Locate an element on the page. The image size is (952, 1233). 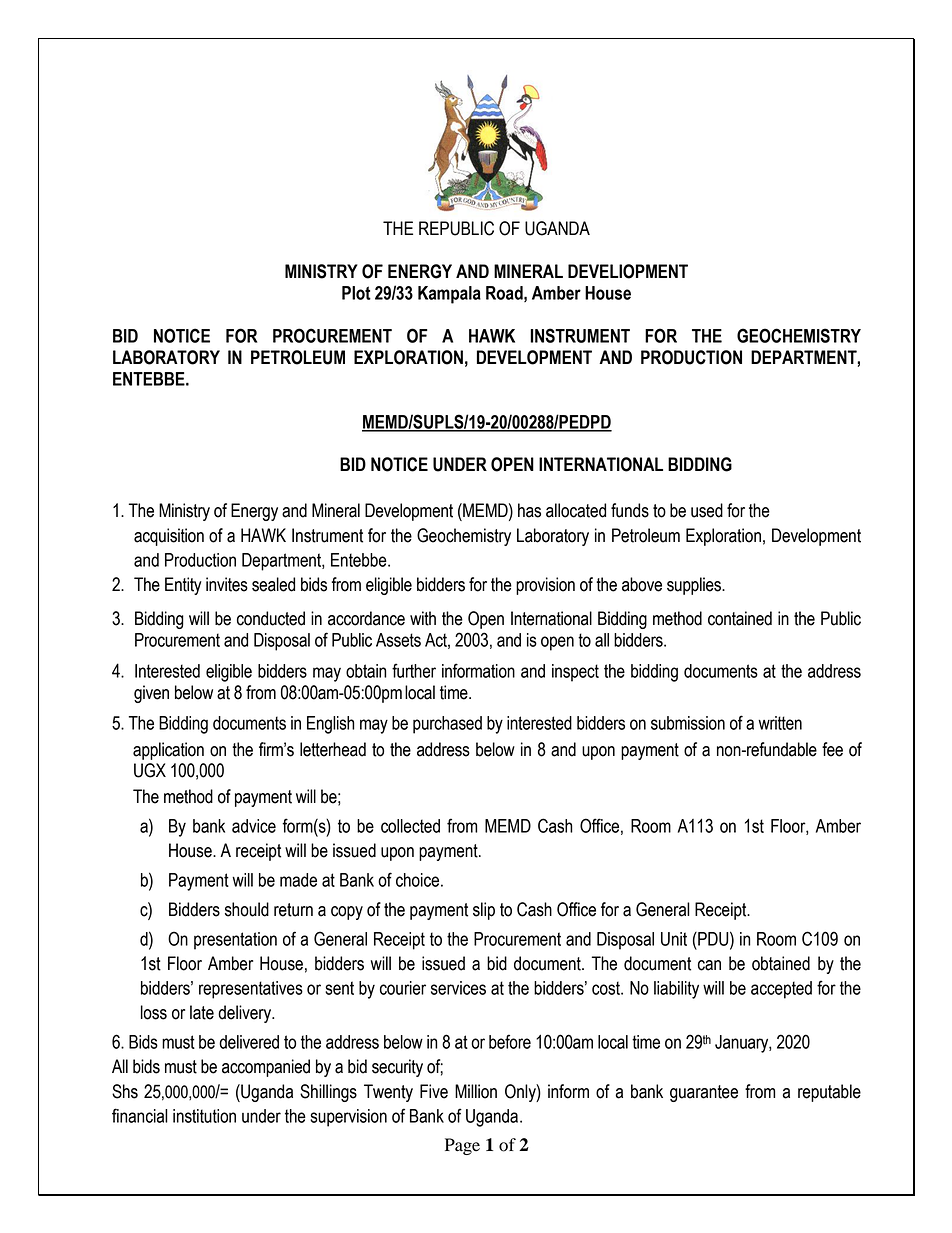
allocated is located at coordinates (576, 510).
